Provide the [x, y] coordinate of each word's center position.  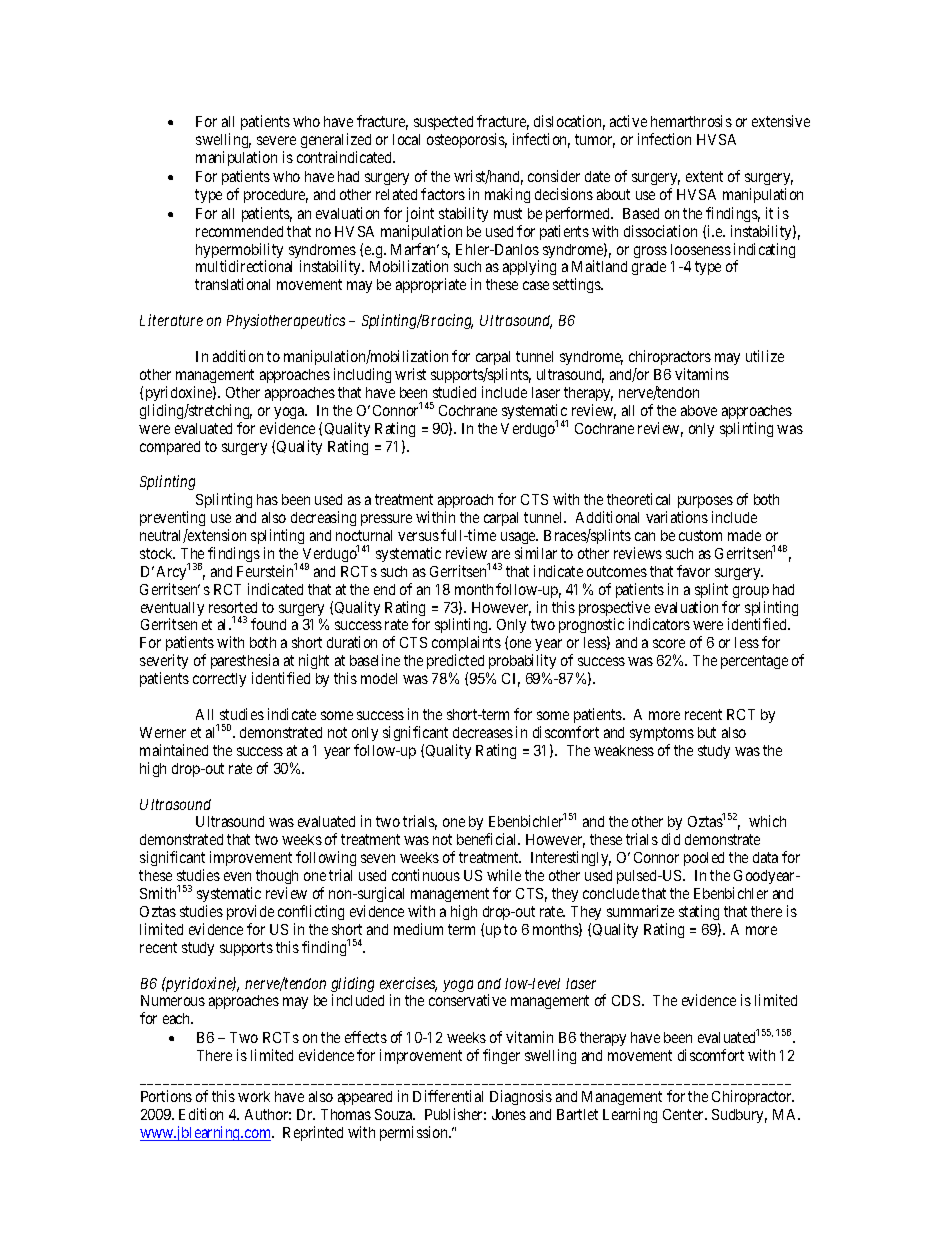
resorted [233, 607]
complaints [466, 645]
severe [276, 140]
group [751, 592]
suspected [443, 123]
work [254, 1096]
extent [704, 176]
